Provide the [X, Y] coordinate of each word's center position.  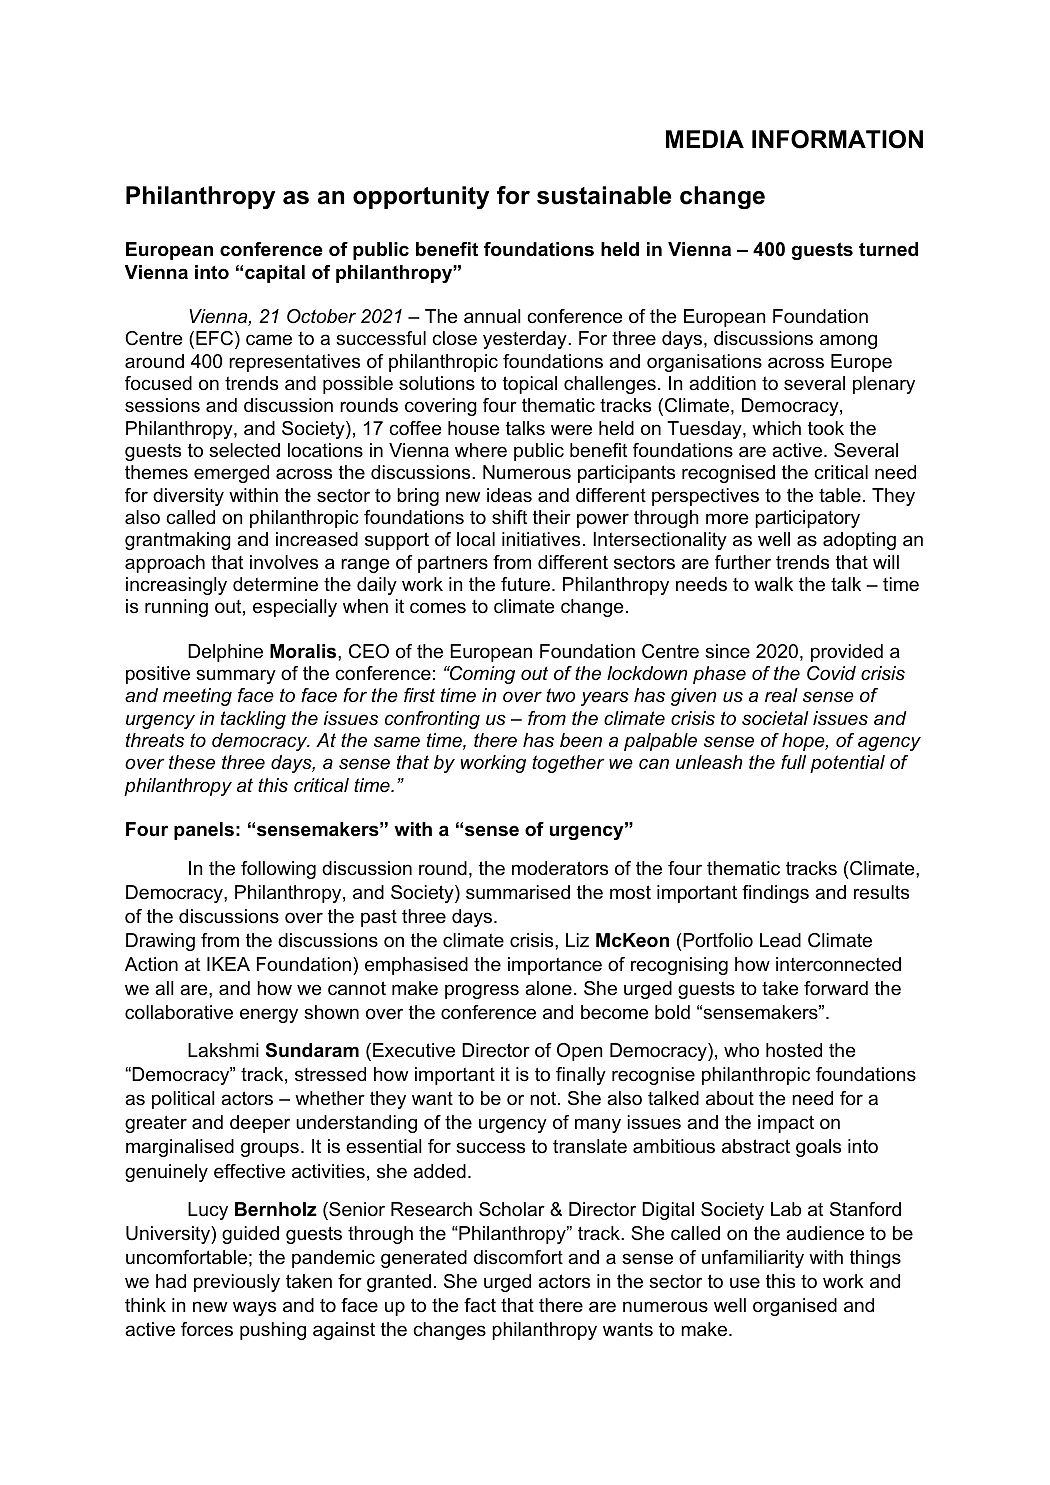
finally [581, 1076]
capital [275, 274]
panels [204, 831]
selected [244, 450]
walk [773, 584]
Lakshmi [223, 1050]
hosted [794, 1050]
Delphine [225, 653]
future [527, 584]
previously [237, 1283]
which [776, 428]
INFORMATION [837, 139]
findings [775, 894]
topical [530, 385]
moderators [560, 868]
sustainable [604, 195]
